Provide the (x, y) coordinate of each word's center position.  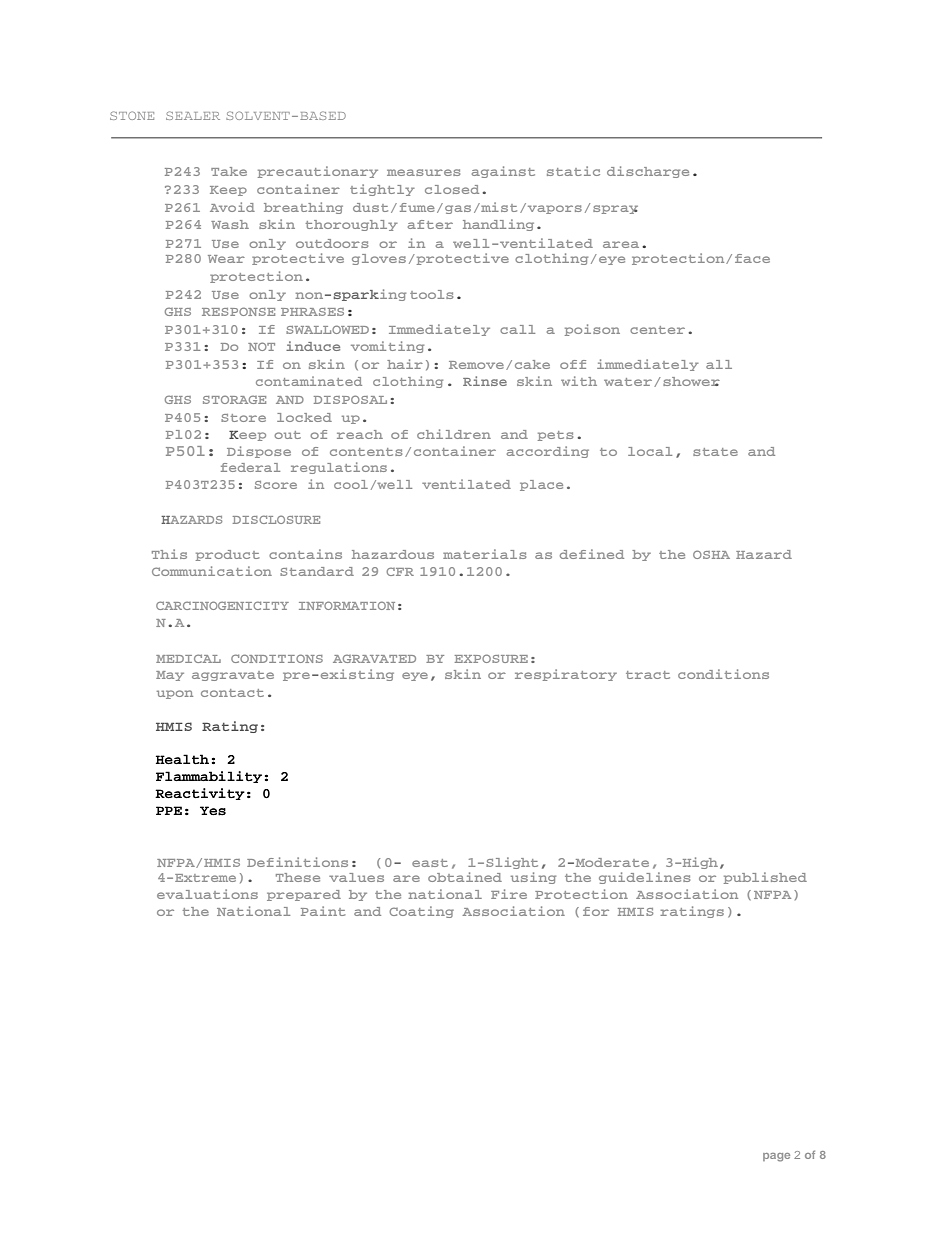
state (715, 452)
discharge (648, 172)
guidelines (644, 878)
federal (250, 467)
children (454, 434)
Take (229, 171)
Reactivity (200, 794)
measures (423, 172)
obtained (465, 877)
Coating (421, 912)
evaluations (207, 894)
